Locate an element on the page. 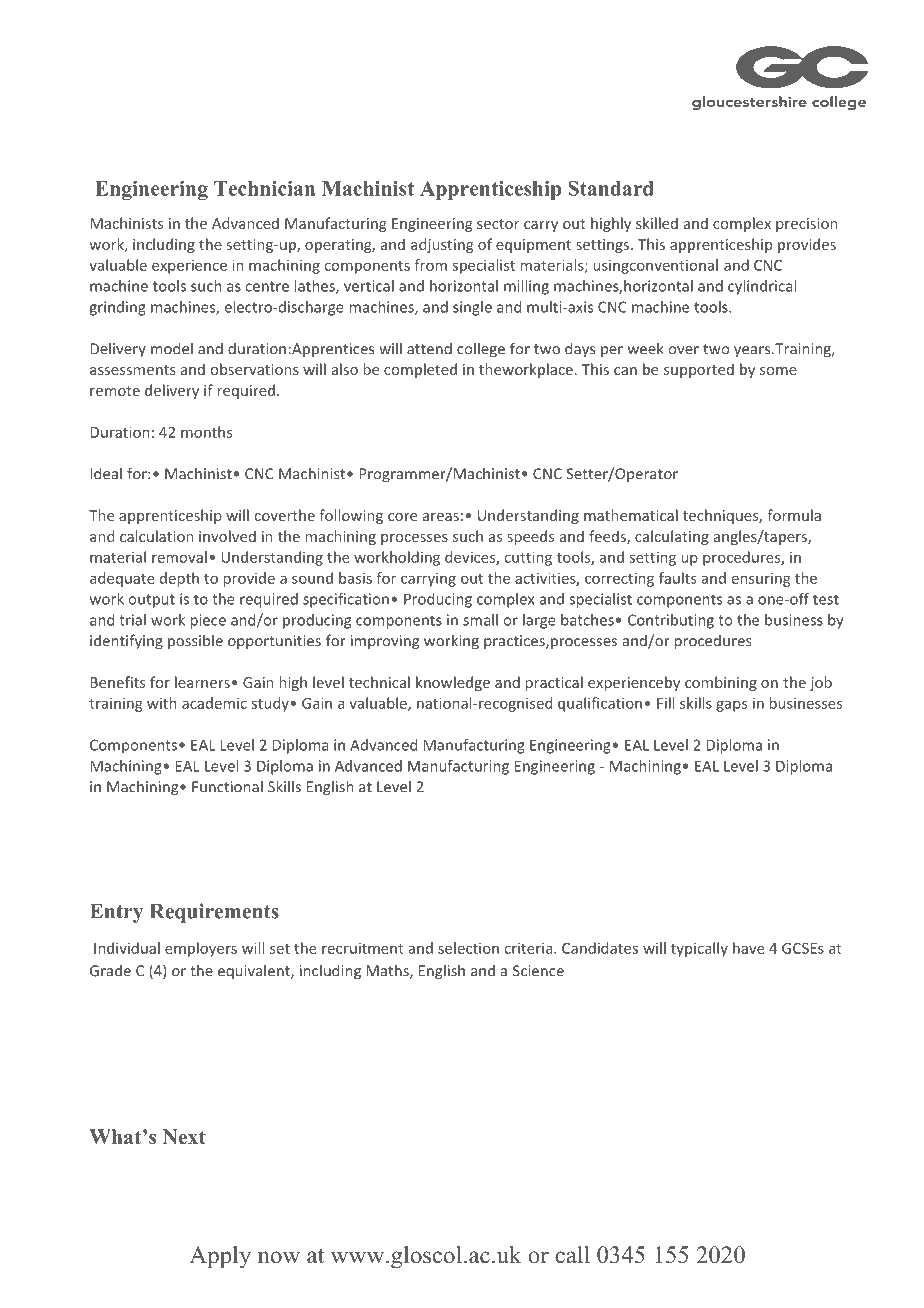 This image has height=1308, width=924. knowledge is located at coordinates (453, 683).
